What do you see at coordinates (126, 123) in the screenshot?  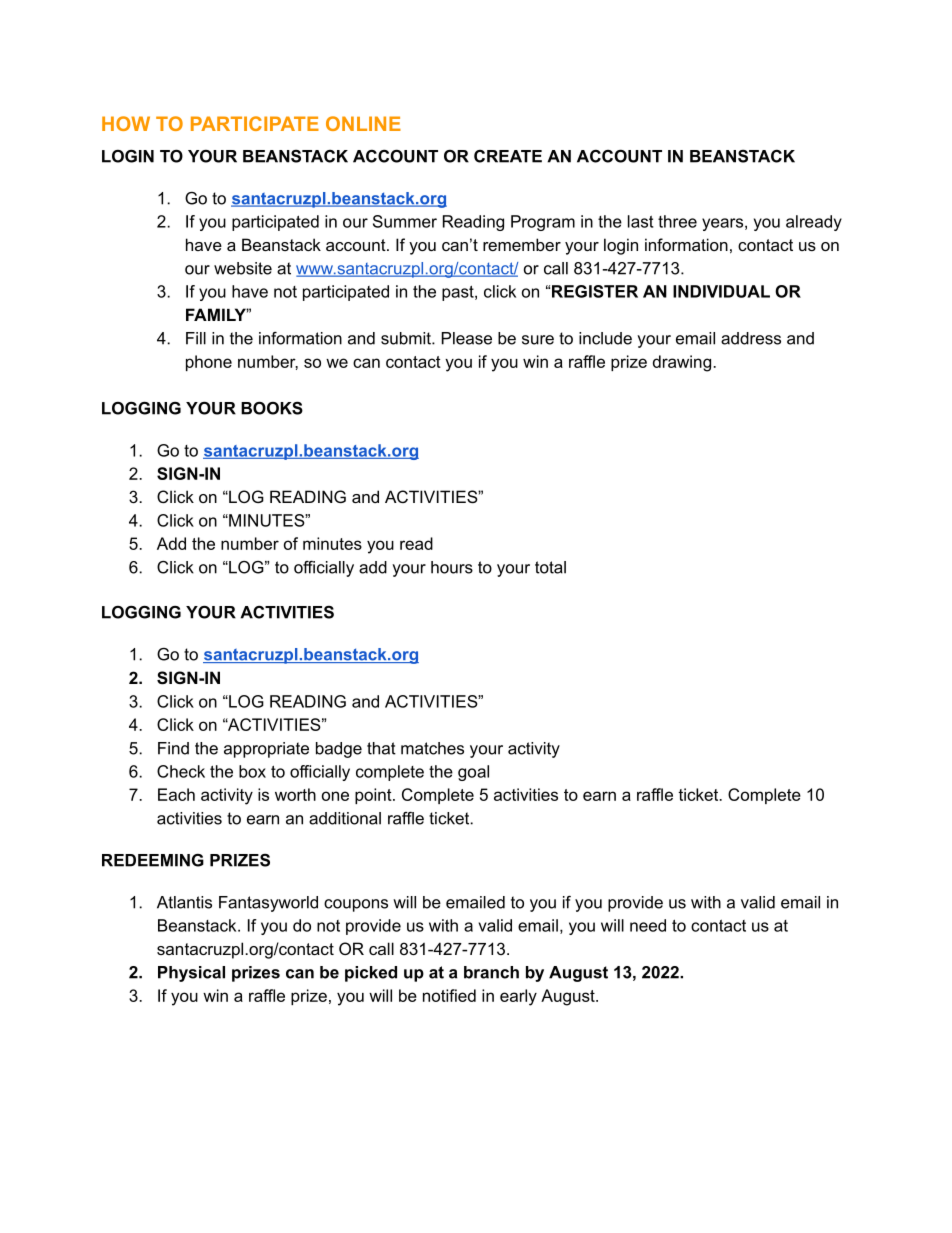 I see `HOW` at bounding box center [126, 123].
